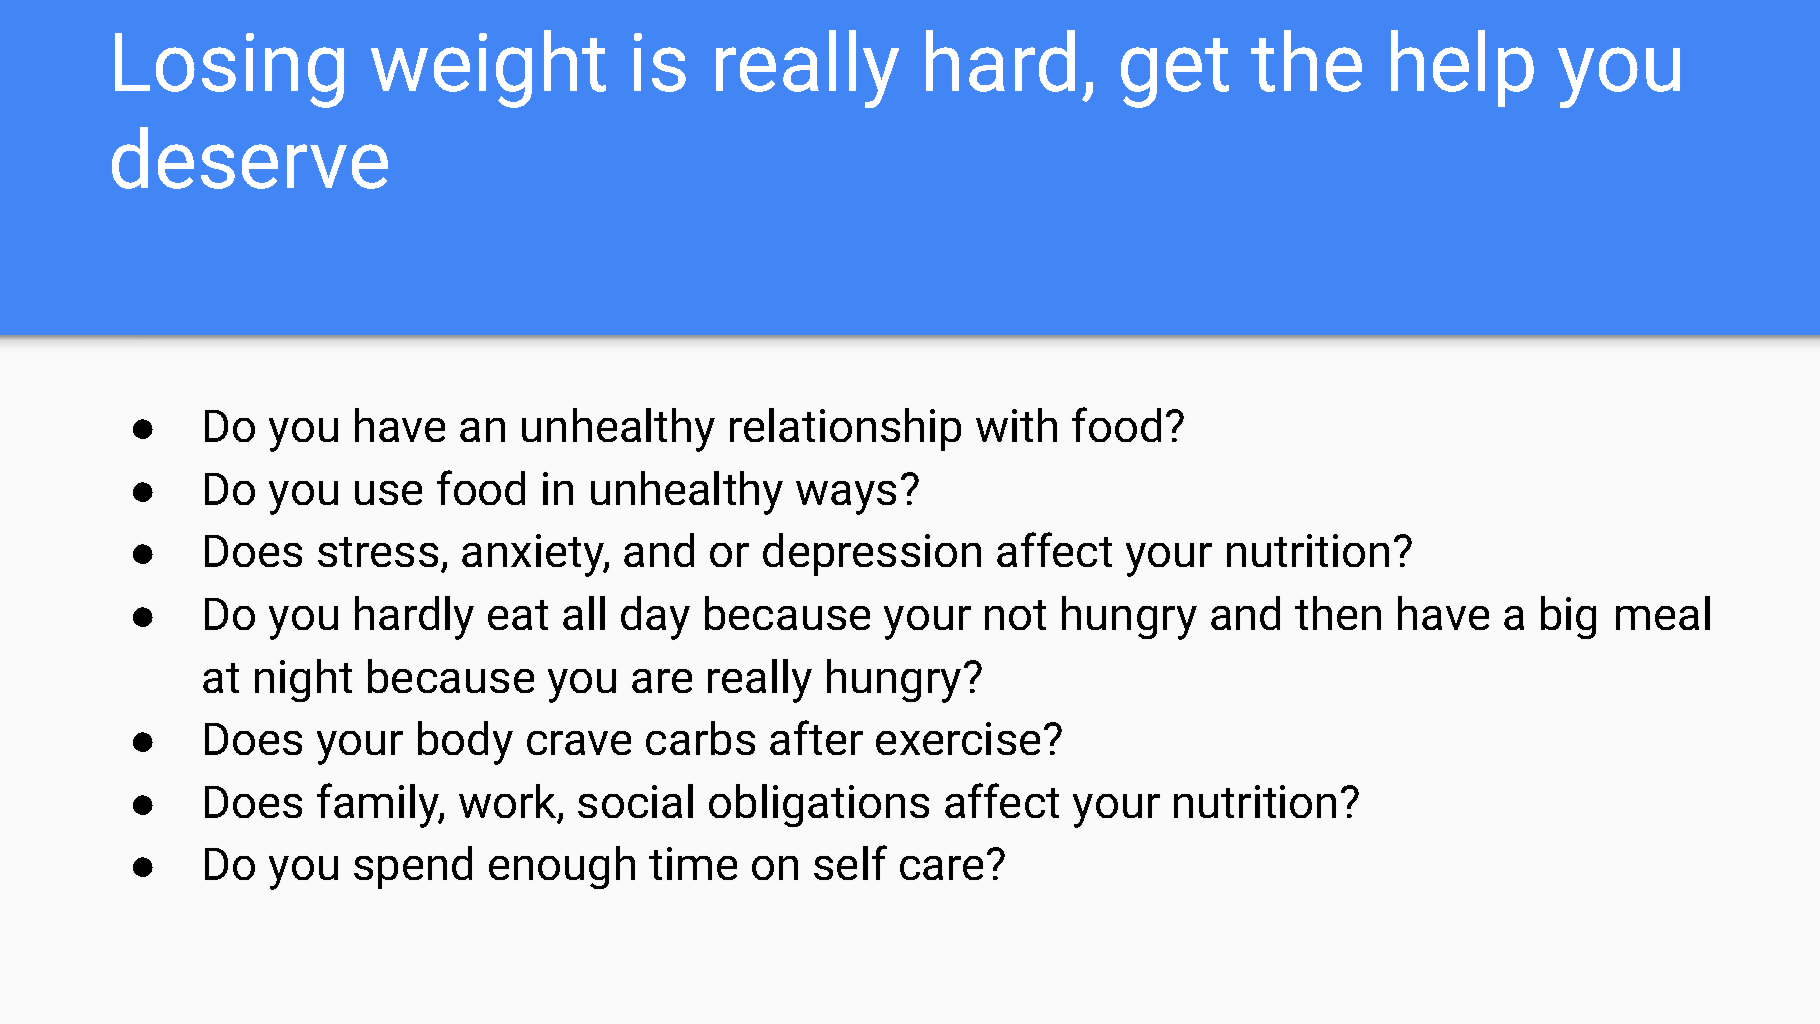 The height and width of the document is (1024, 1820). What do you see at coordinates (518, 615) in the document?
I see `eat` at bounding box center [518, 615].
